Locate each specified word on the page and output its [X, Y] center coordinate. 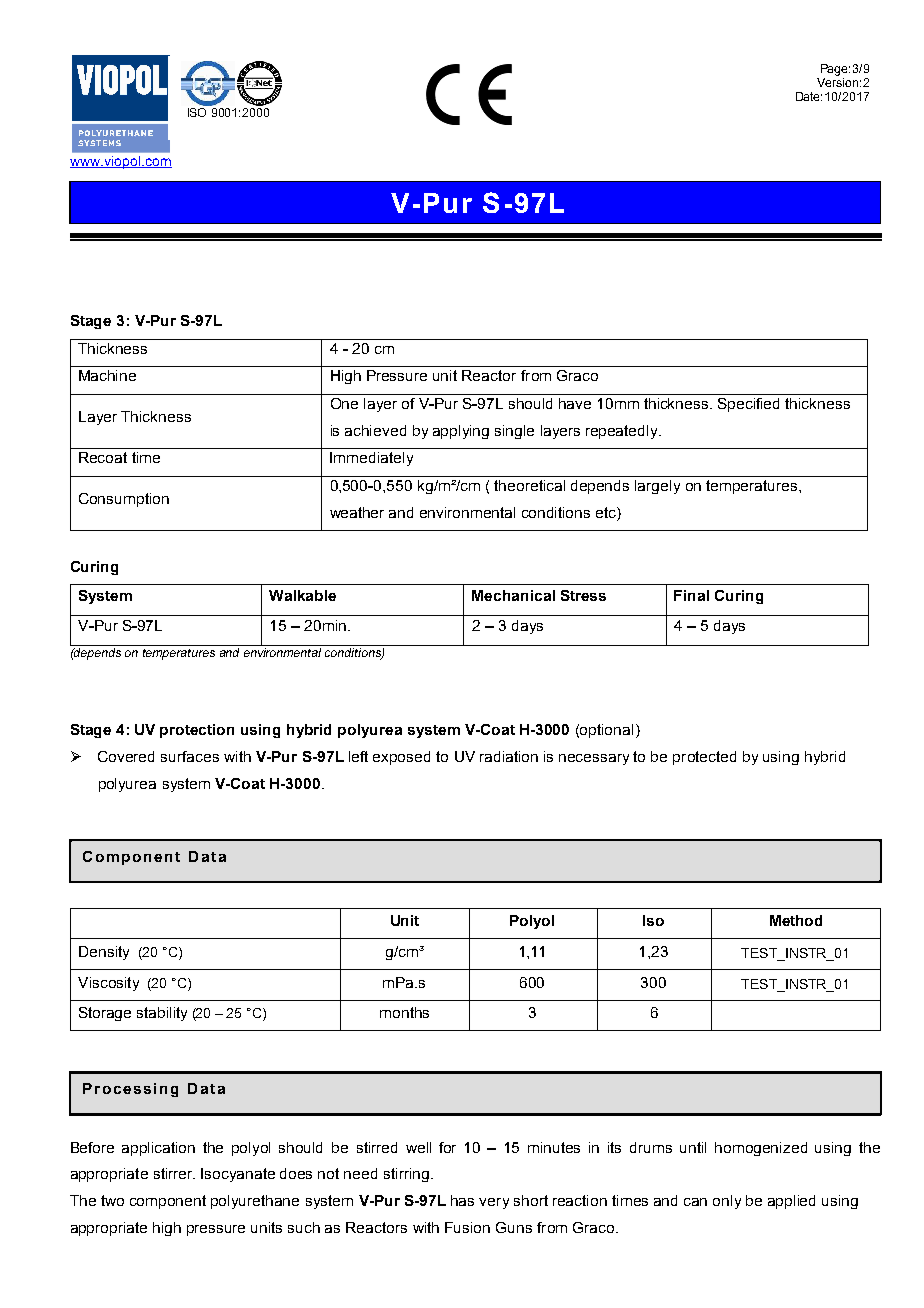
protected [704, 758]
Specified [748, 405]
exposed [401, 758]
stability [162, 1014]
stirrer [174, 1173]
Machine [107, 375]
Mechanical [513, 595]
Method [796, 920]
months [404, 1012]
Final [691, 595]
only [727, 1202]
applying [461, 432]
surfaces [190, 756]
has [462, 1200]
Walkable [302, 595]
